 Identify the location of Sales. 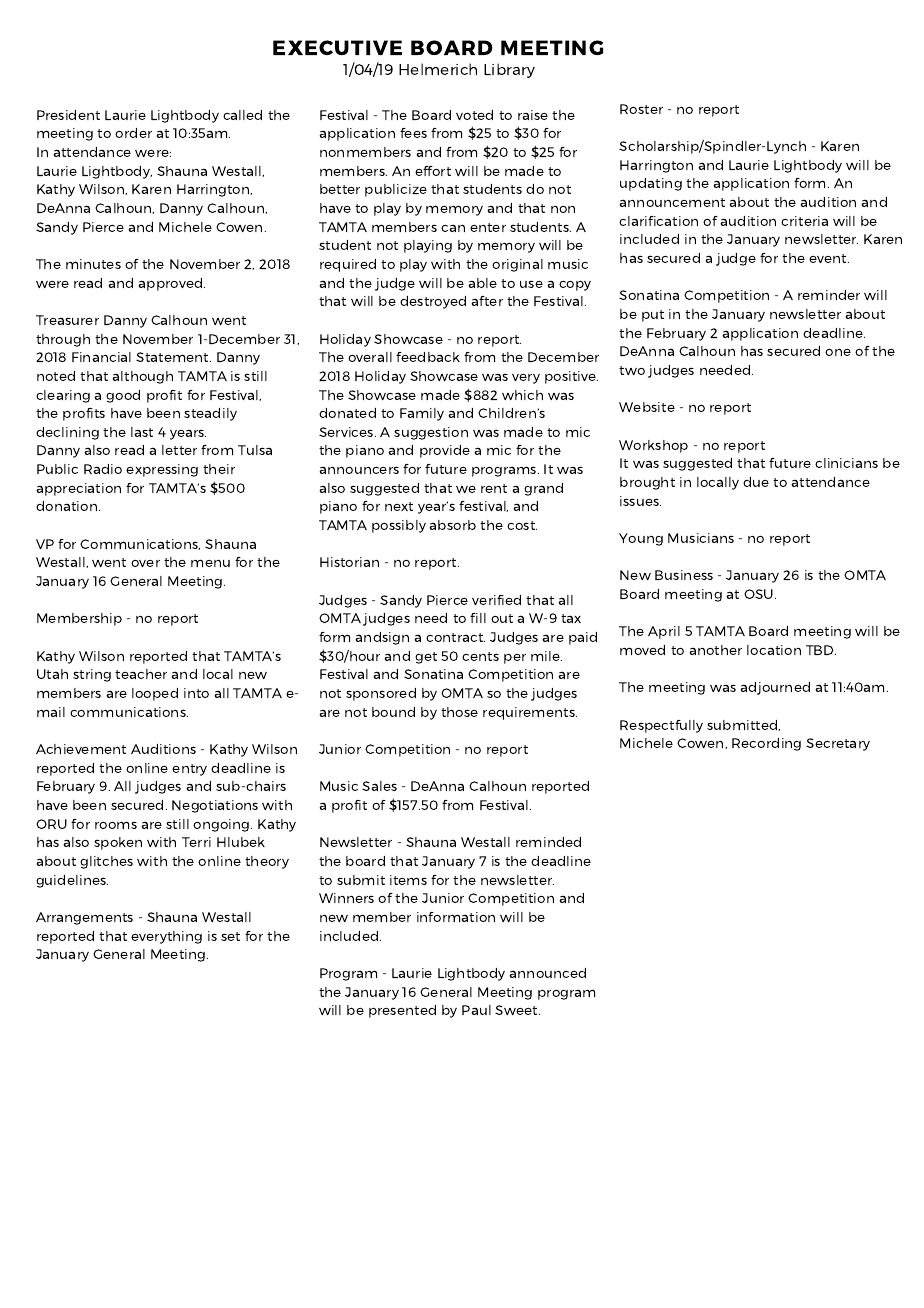
(379, 786).
